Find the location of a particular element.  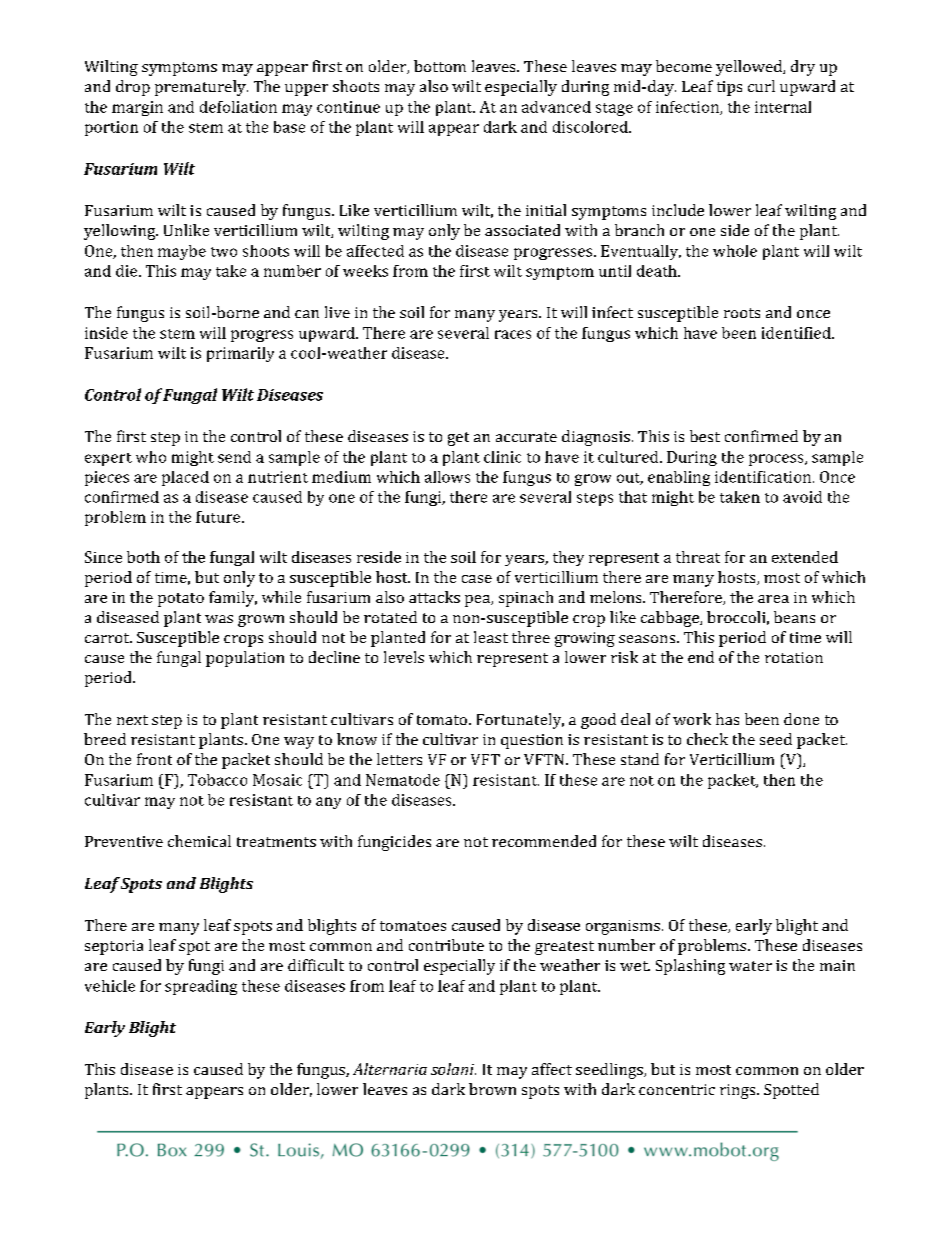

curl is located at coordinates (761, 86).
